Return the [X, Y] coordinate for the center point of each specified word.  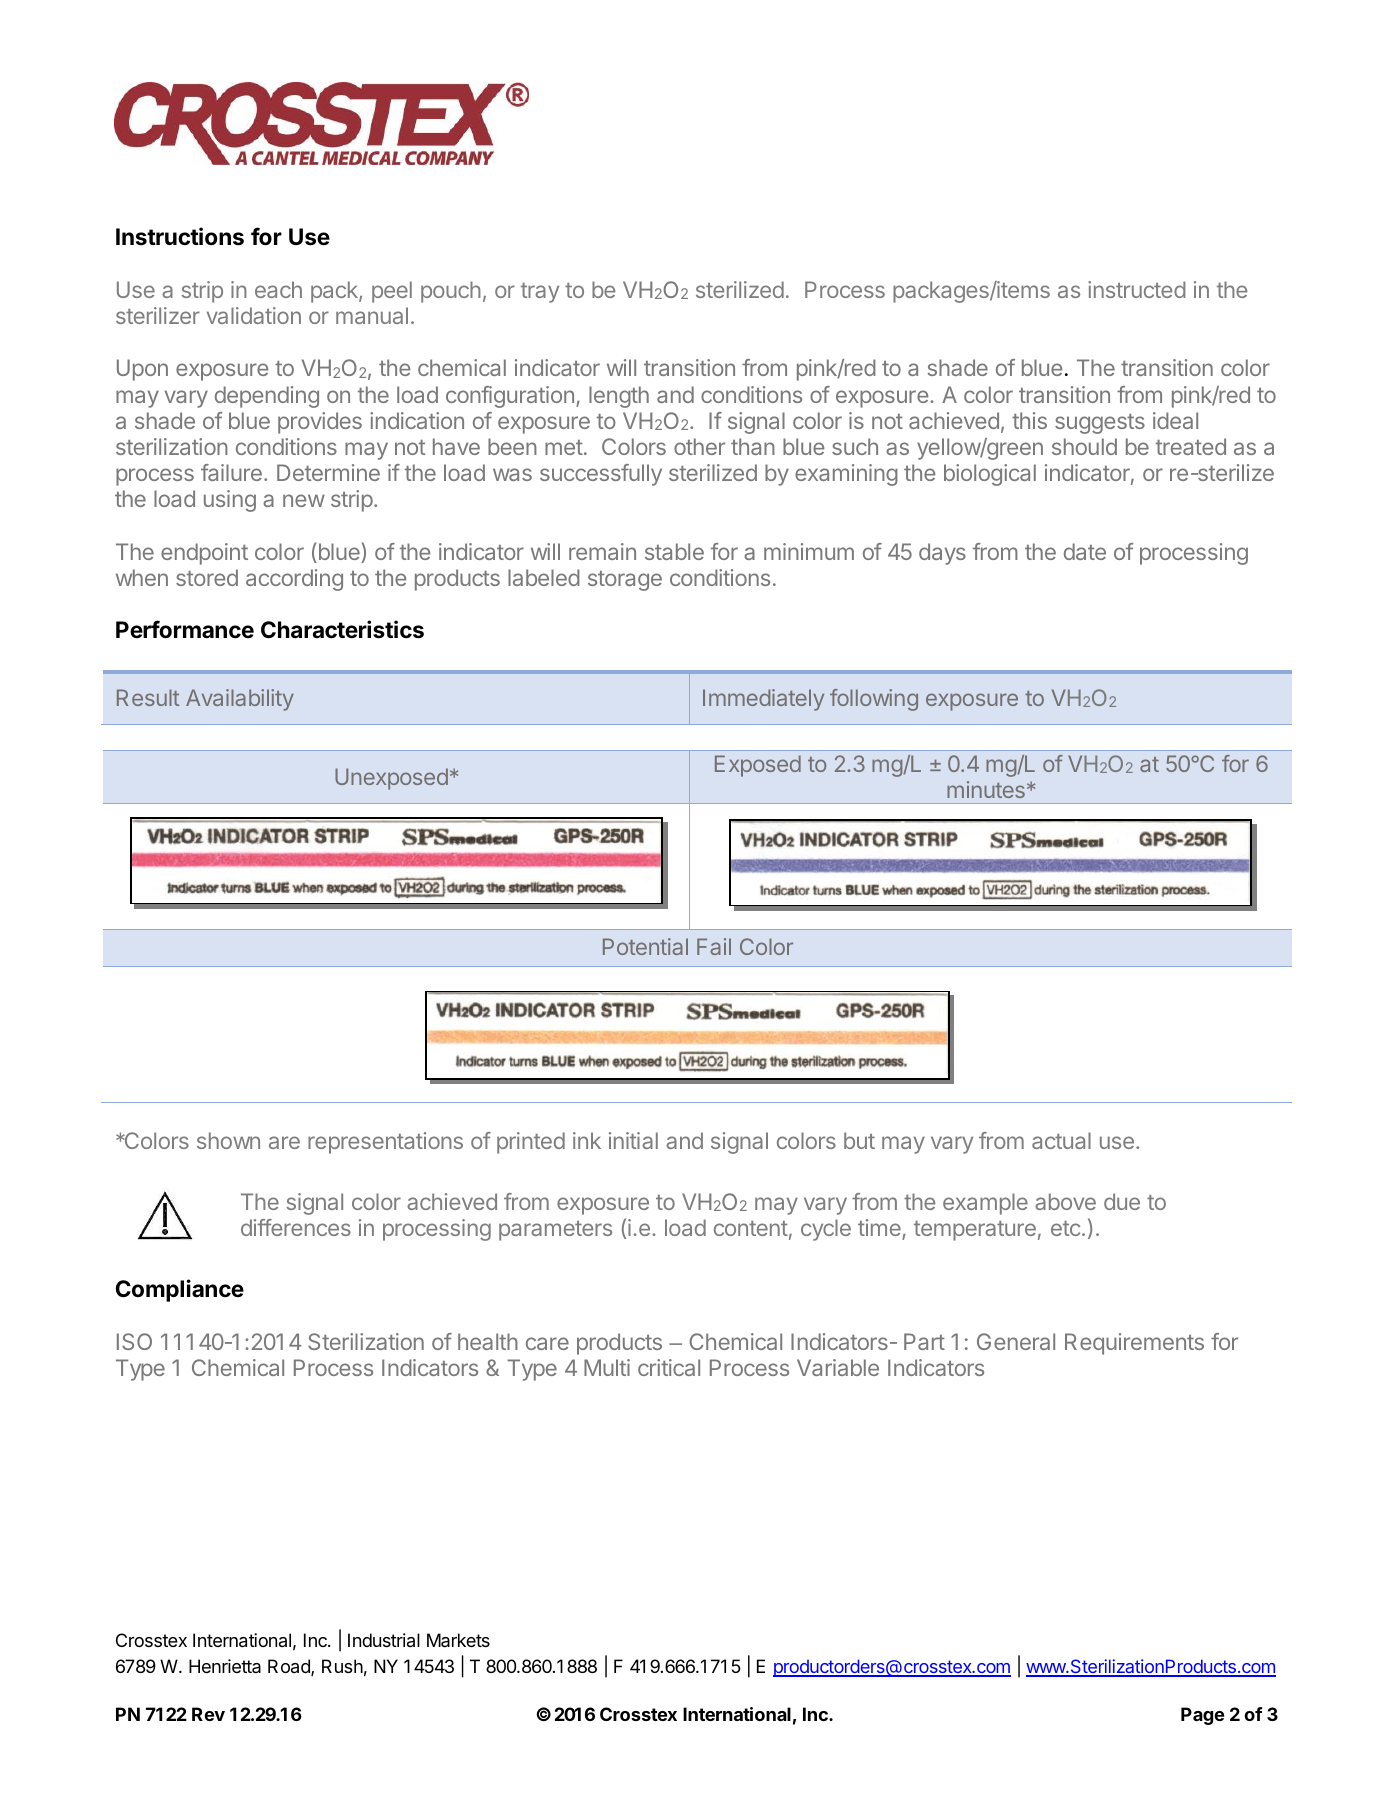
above [1065, 1201]
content [751, 1228]
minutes [986, 789]
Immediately [763, 700]
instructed [1137, 289]
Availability [240, 700]
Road [290, 1667]
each [278, 289]
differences [296, 1227]
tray [540, 293]
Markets [458, 1640]
